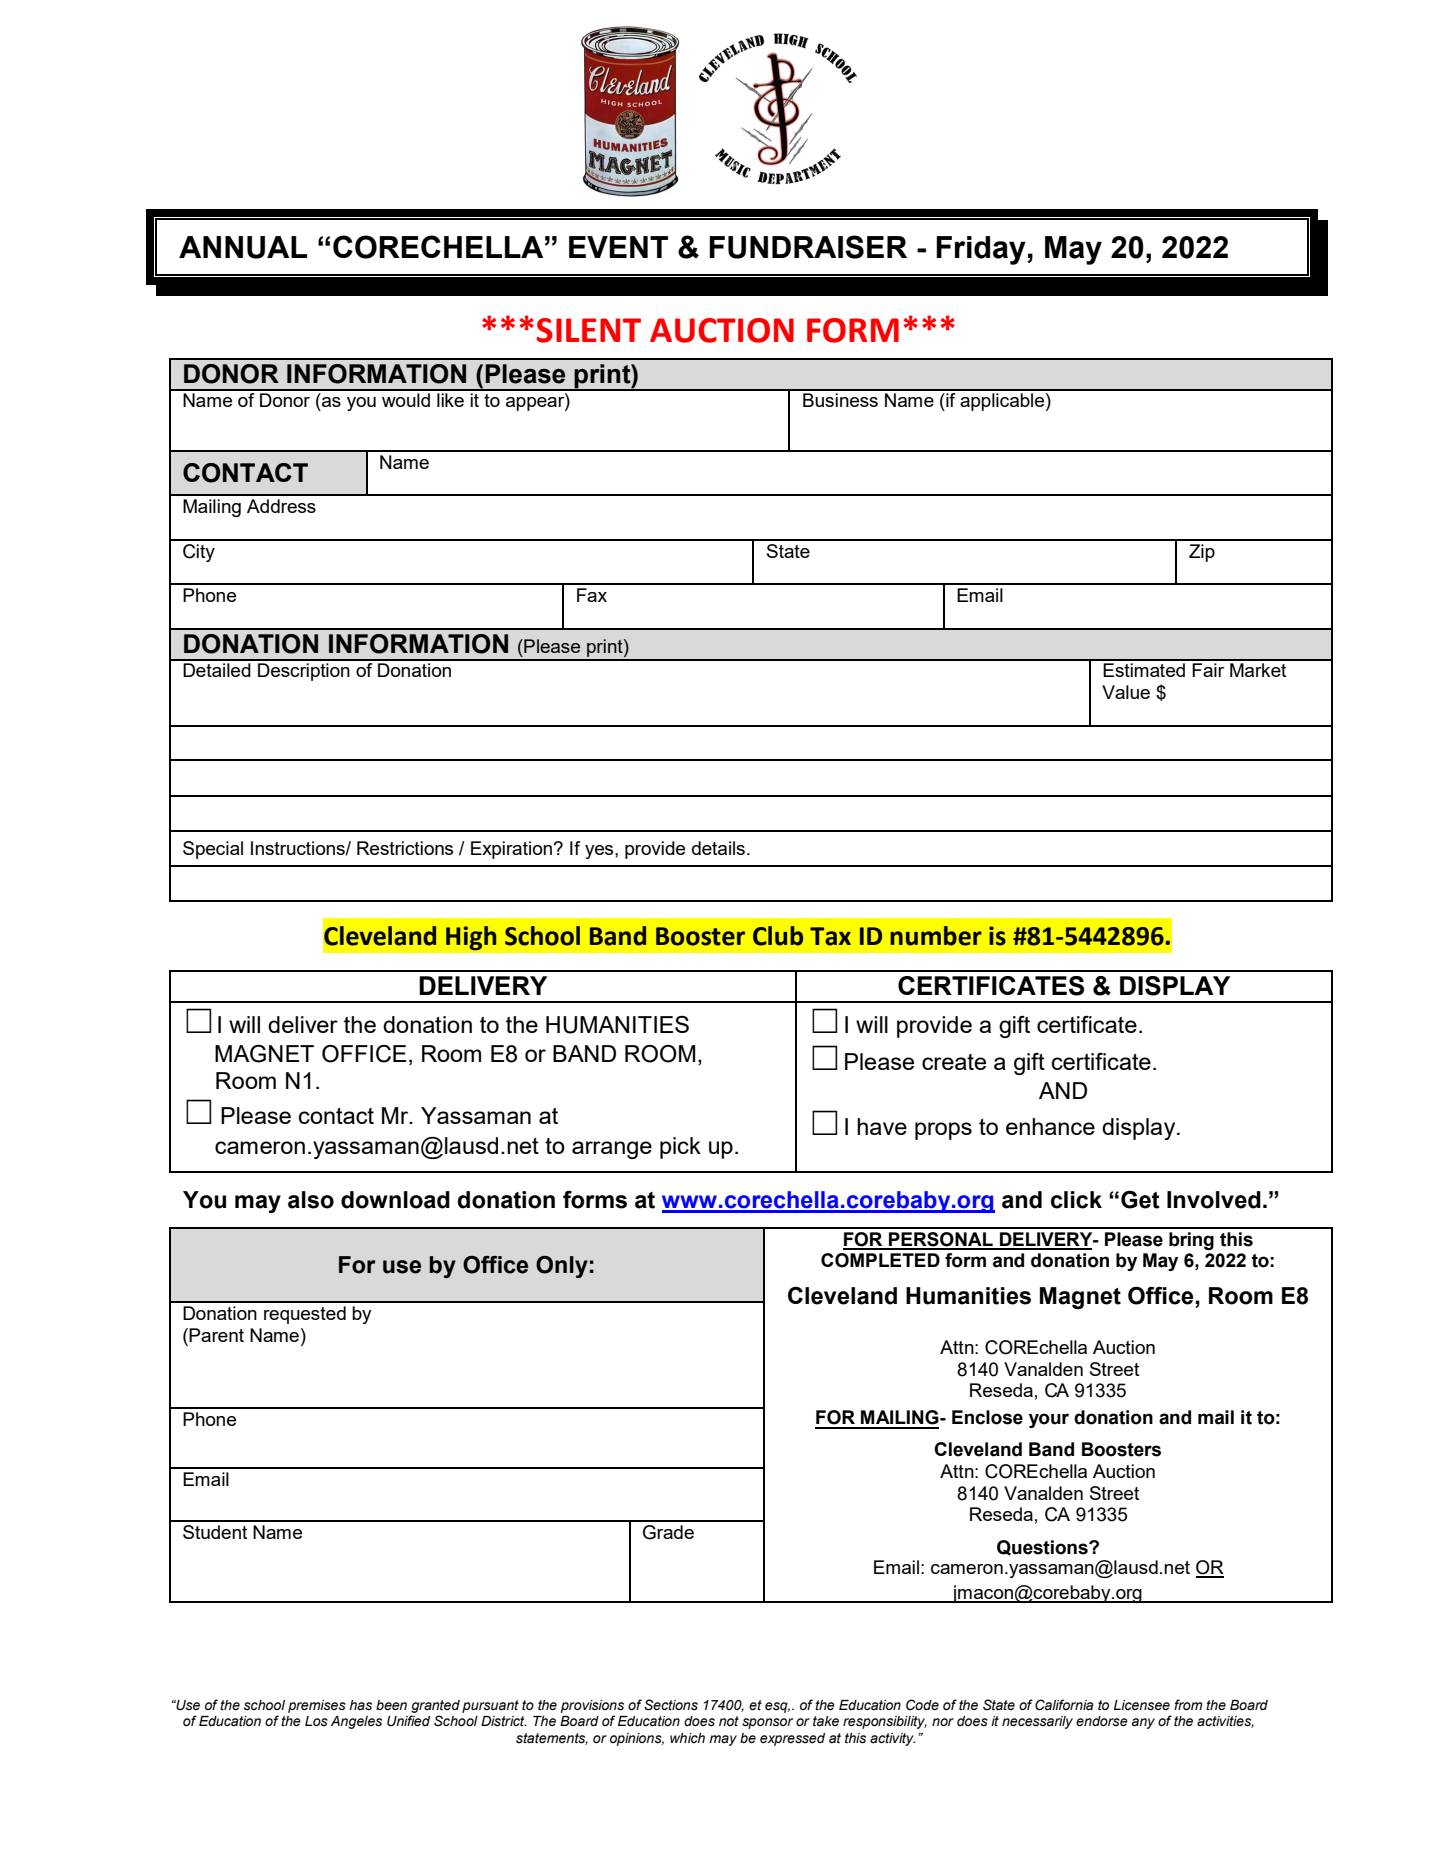  What do you see at coordinates (729, 1721) in the screenshot?
I see `not` at bounding box center [729, 1721].
